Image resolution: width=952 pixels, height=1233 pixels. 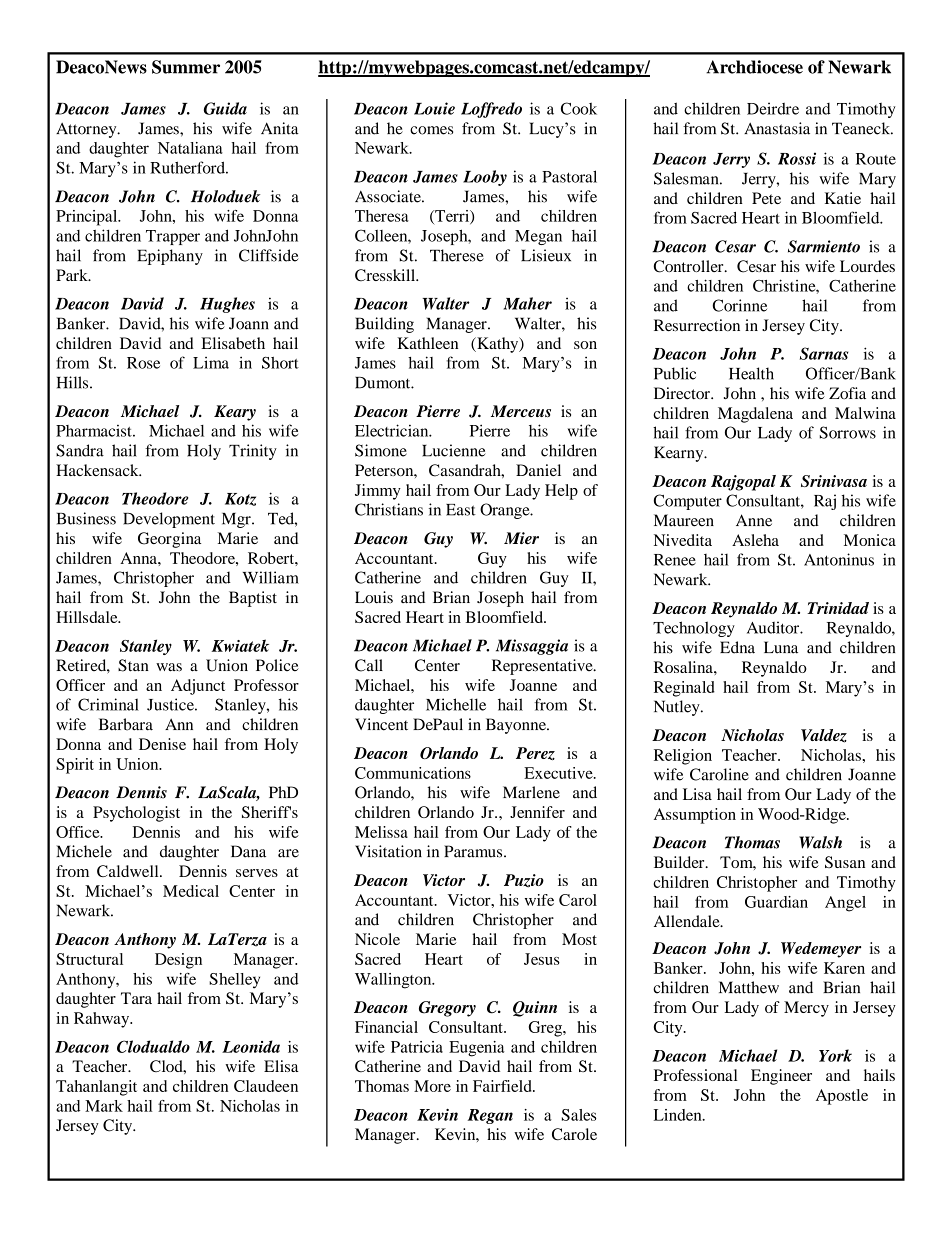 I want to click on Louie, so click(x=434, y=108).
